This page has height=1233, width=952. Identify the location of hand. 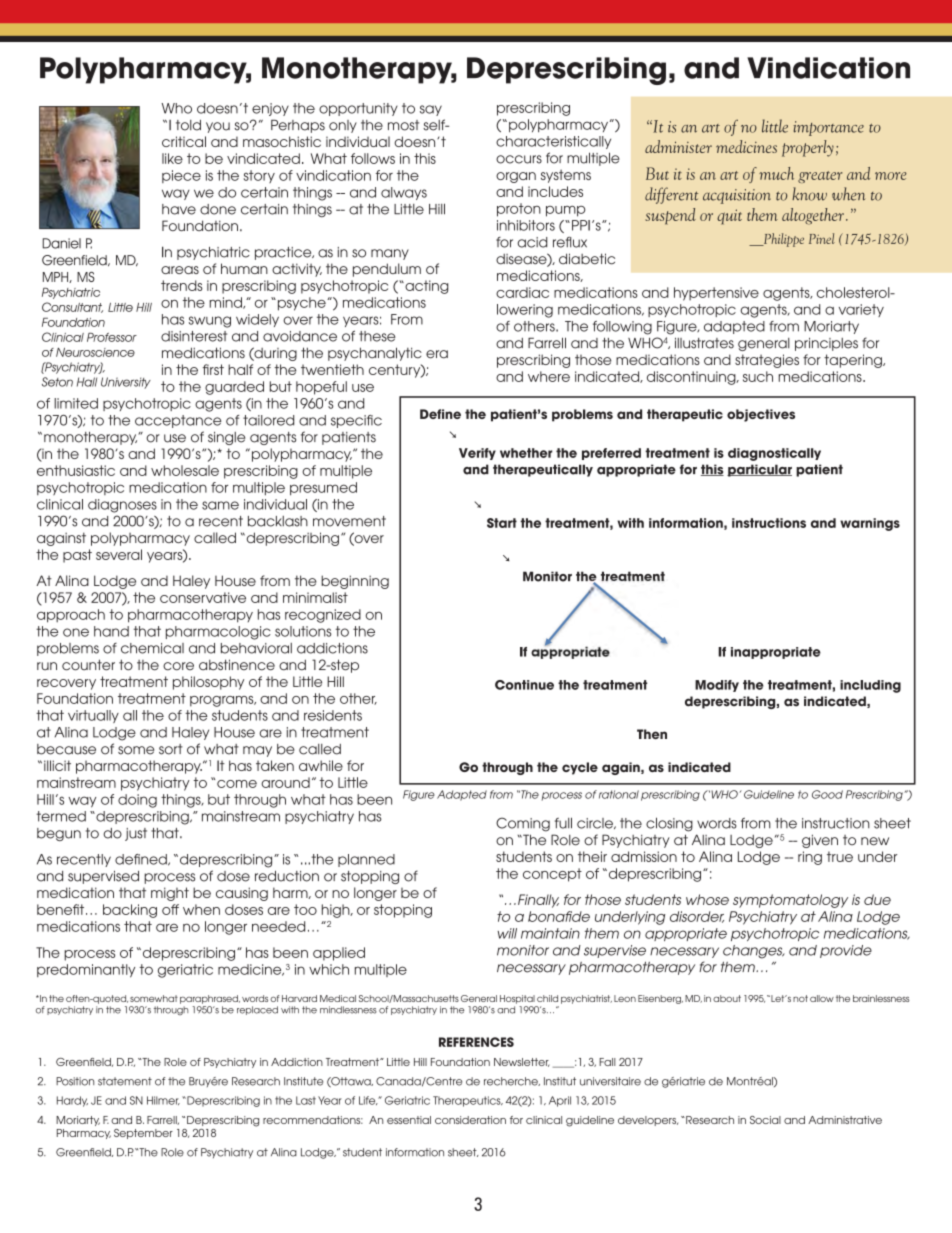
(111, 631).
